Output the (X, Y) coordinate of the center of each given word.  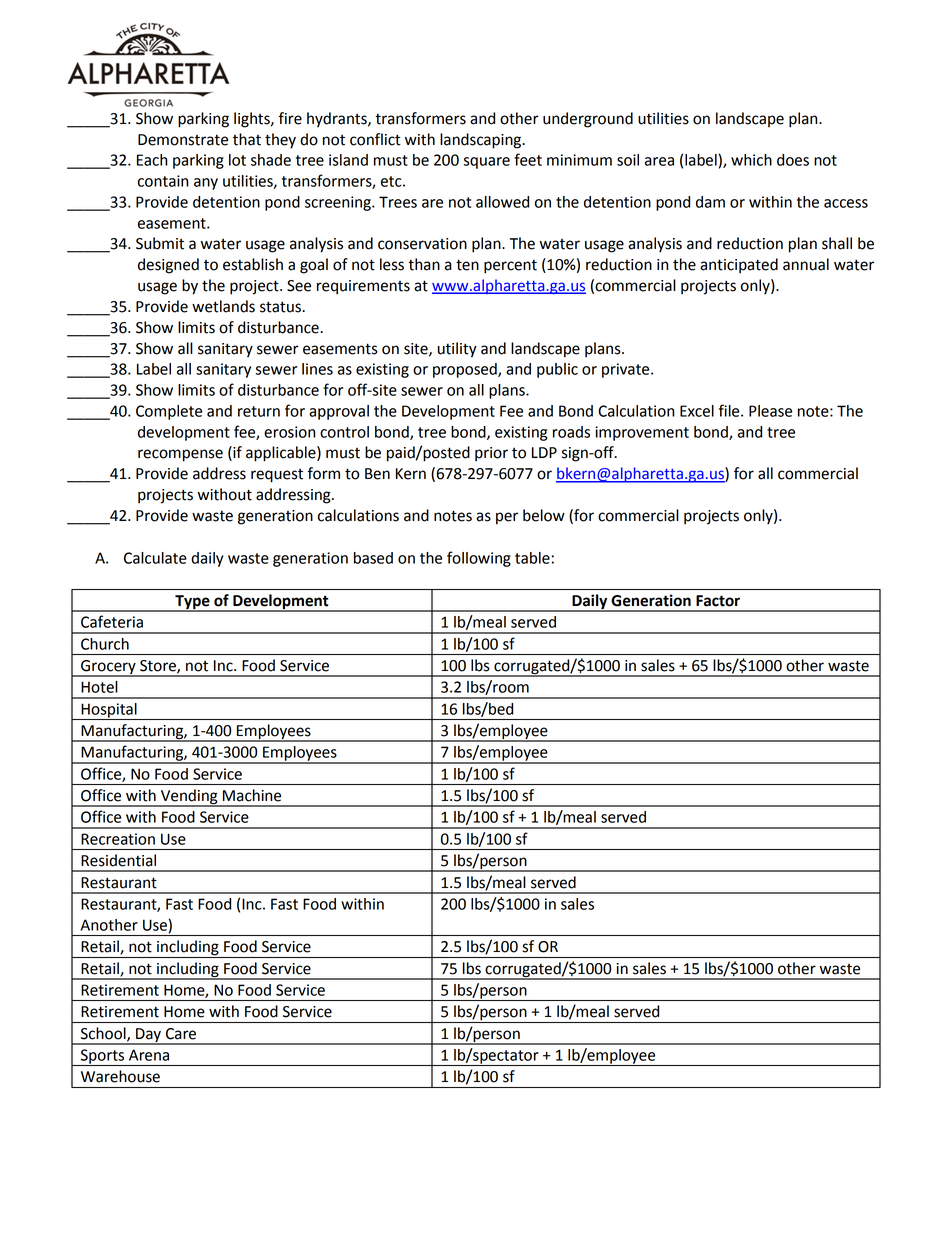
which (751, 160)
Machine (252, 795)
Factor (718, 601)
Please (770, 411)
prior (491, 454)
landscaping (482, 141)
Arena (149, 1055)
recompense (180, 455)
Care (181, 1034)
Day (148, 1036)
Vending (189, 798)
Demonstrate (183, 140)
